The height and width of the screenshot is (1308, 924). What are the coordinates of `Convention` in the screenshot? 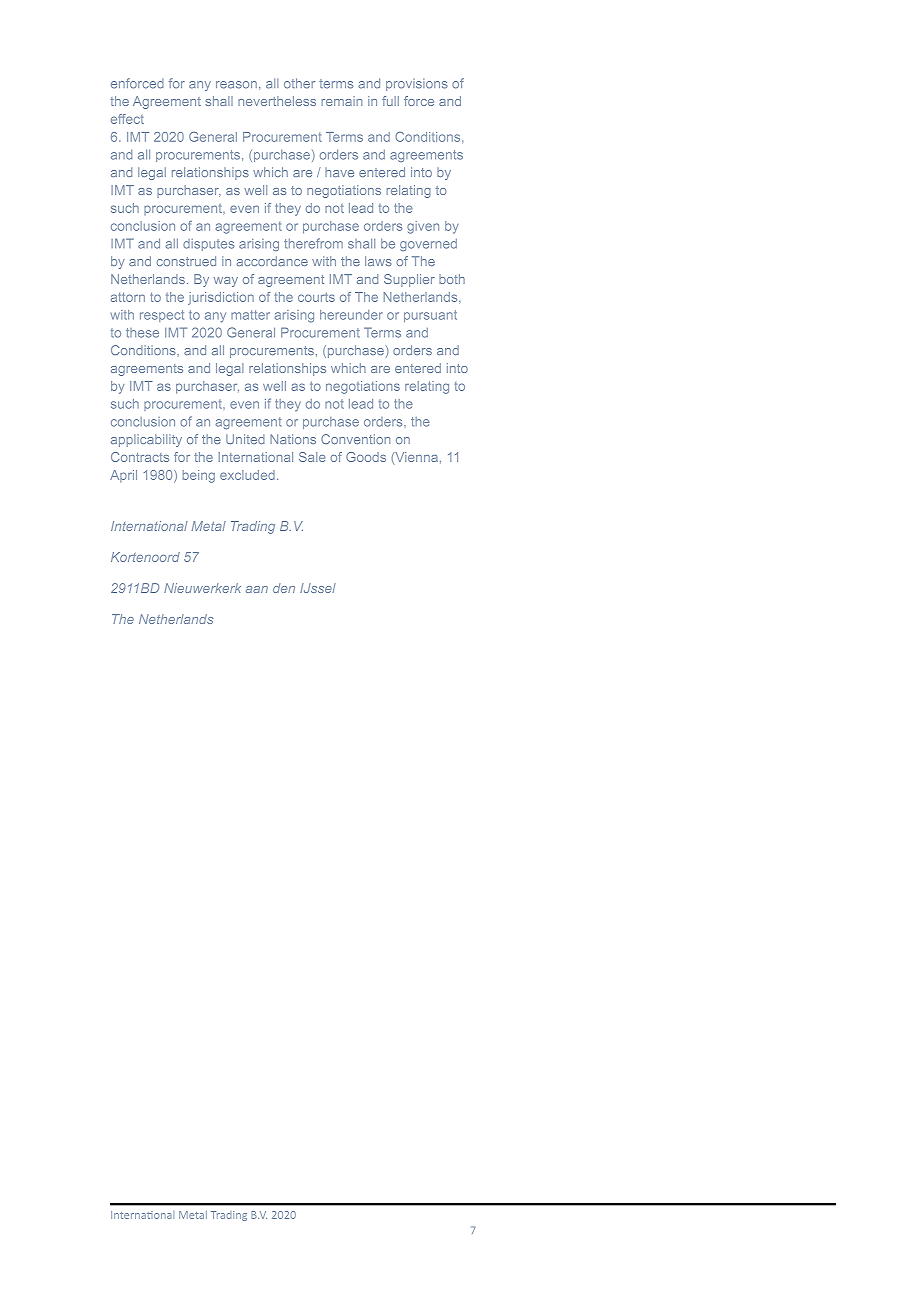 It's located at (355, 439).
